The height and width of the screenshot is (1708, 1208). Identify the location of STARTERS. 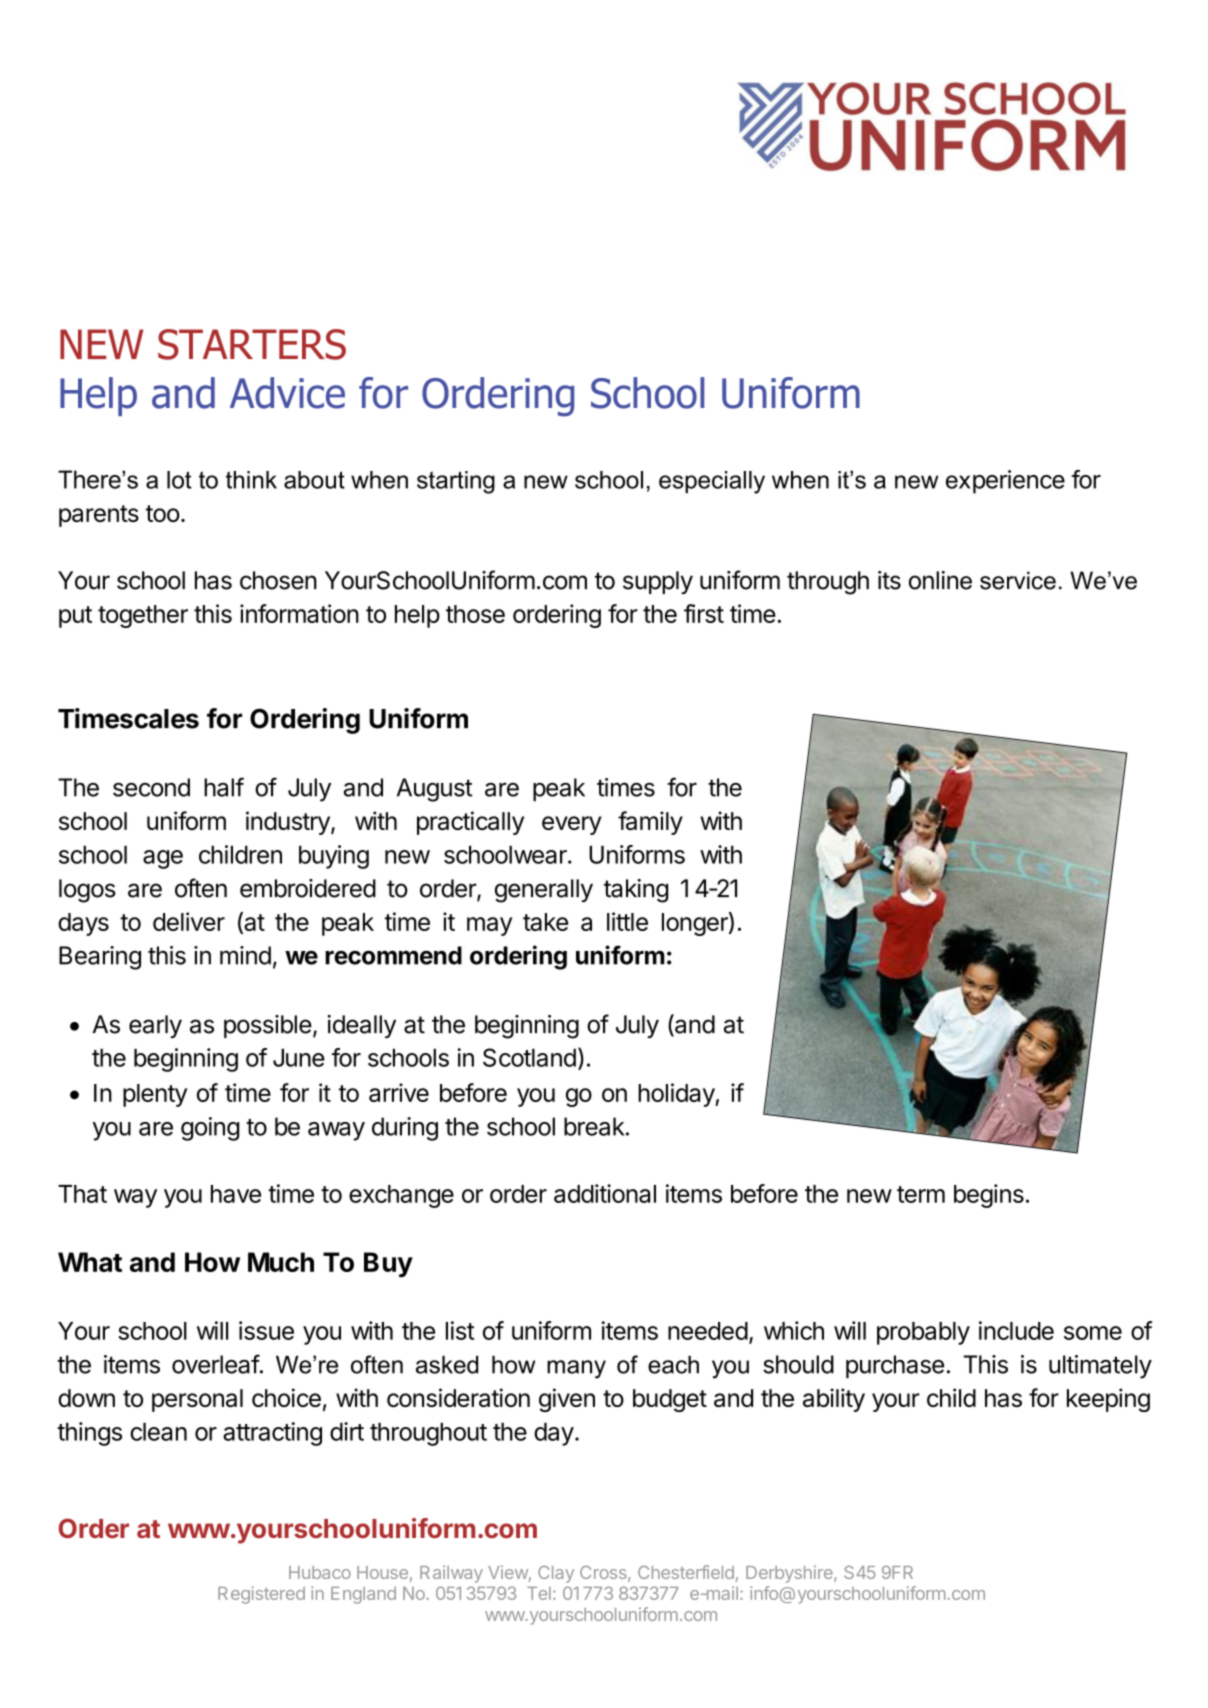
(252, 344).
